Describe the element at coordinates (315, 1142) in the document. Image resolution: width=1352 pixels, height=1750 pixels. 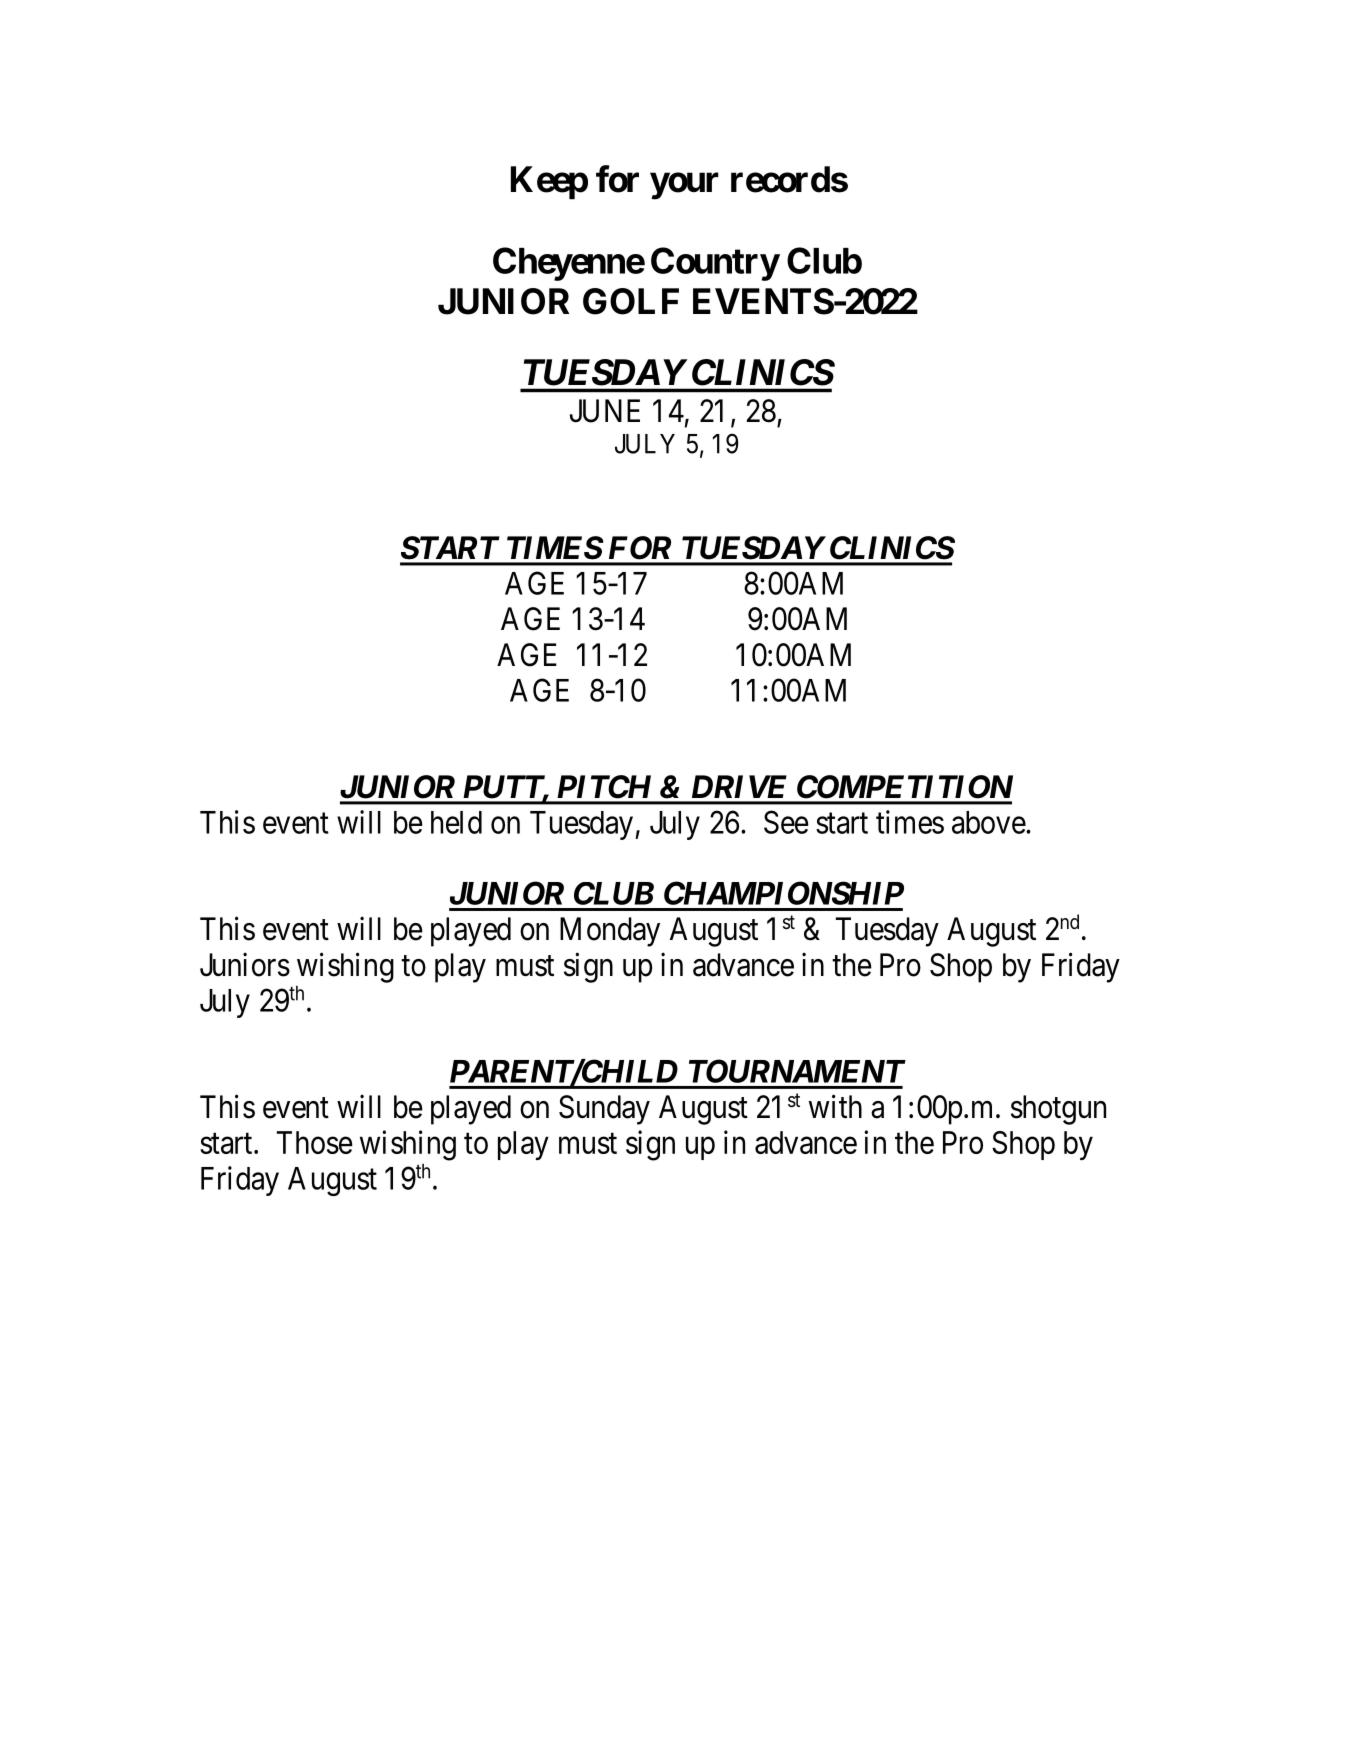
I see `Those` at that location.
